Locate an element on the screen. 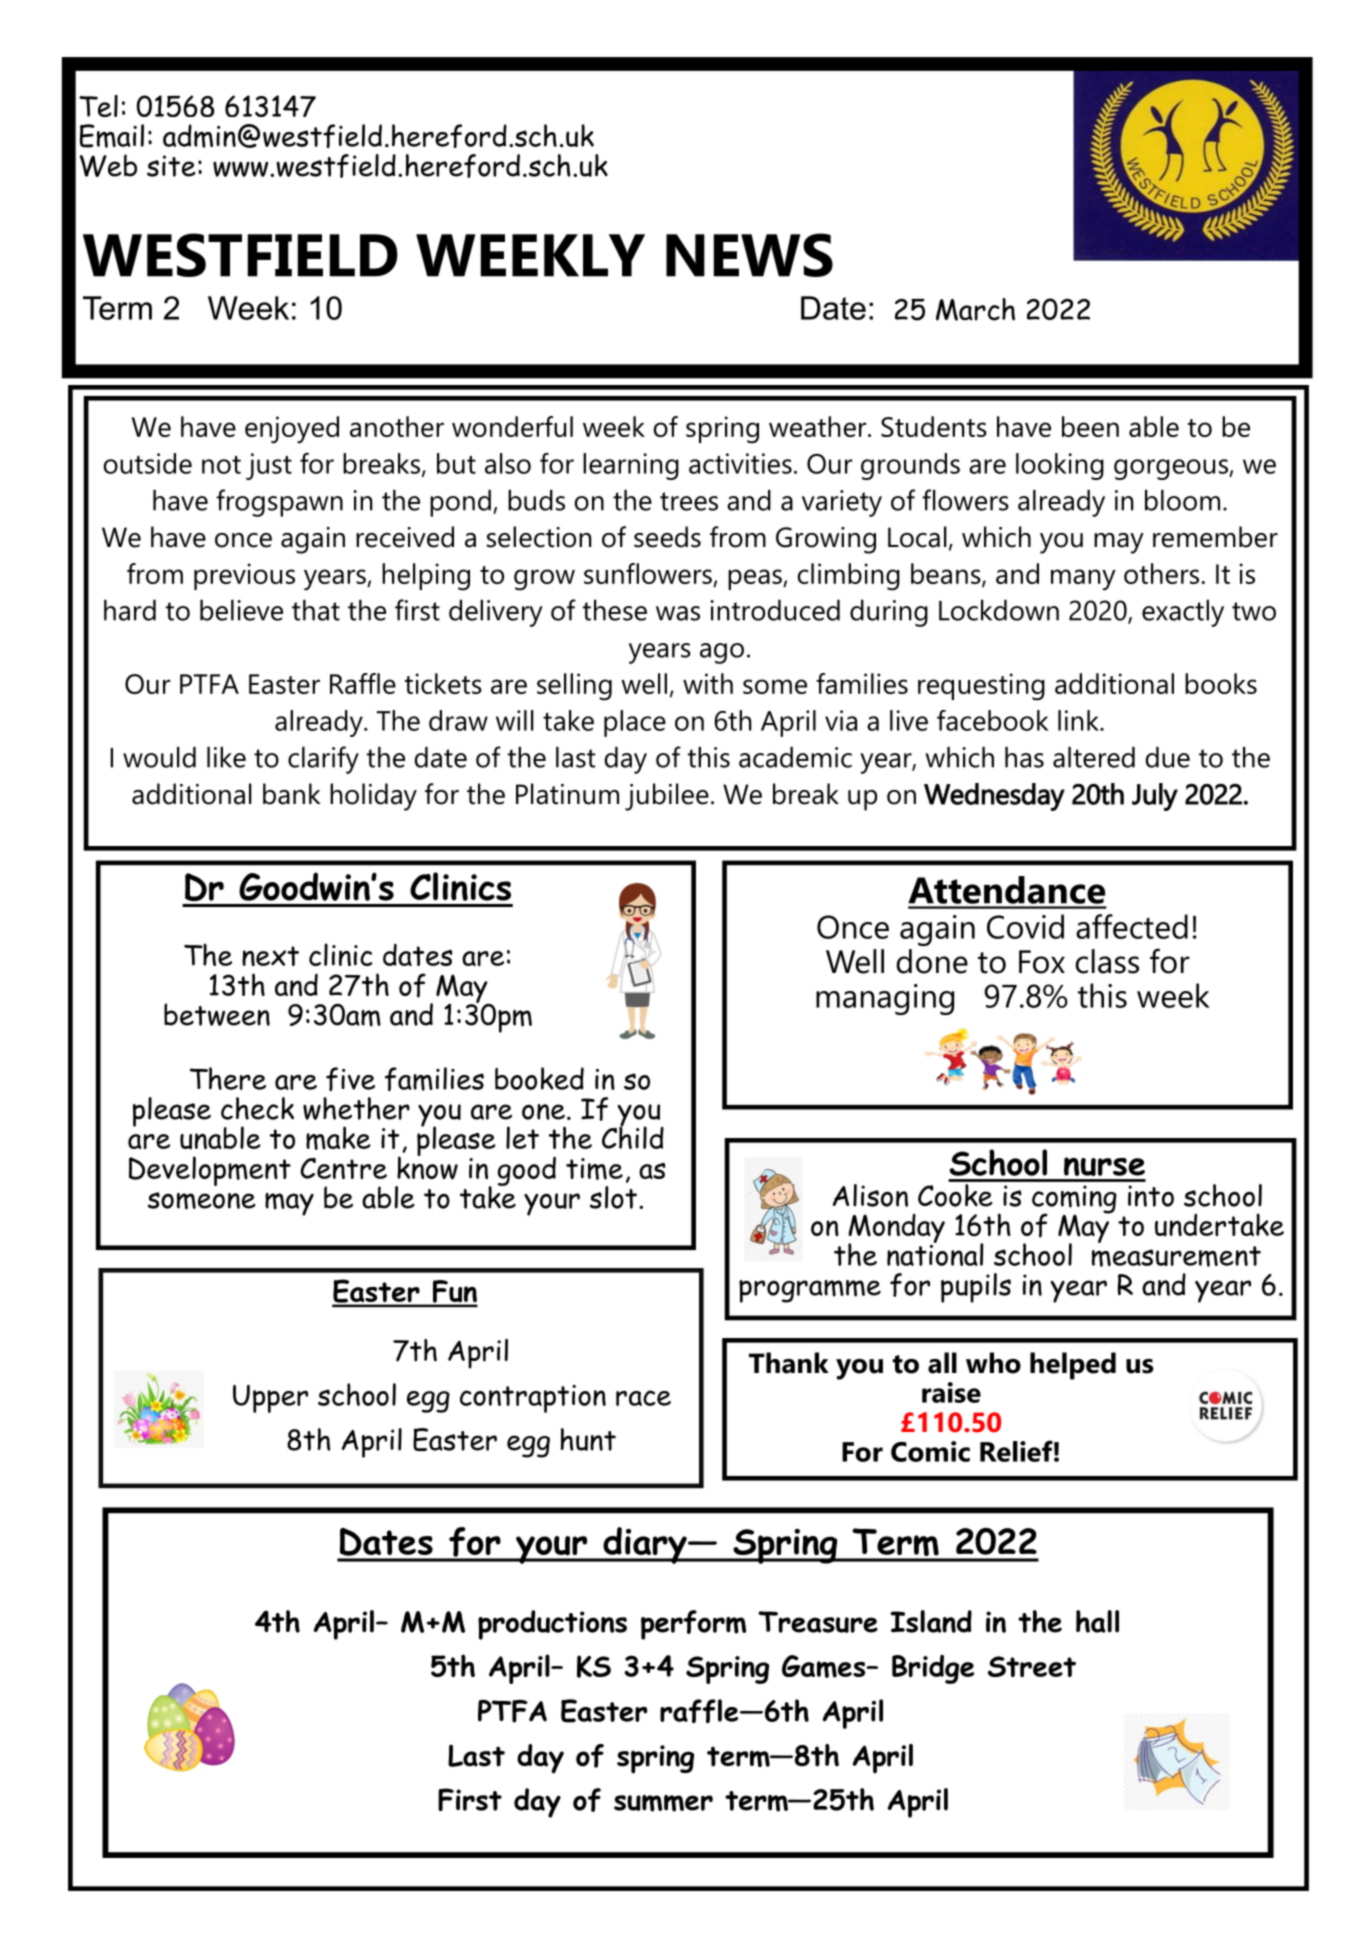 Image resolution: width=1369 pixels, height=1936 pixels. summer is located at coordinates (663, 1803).
